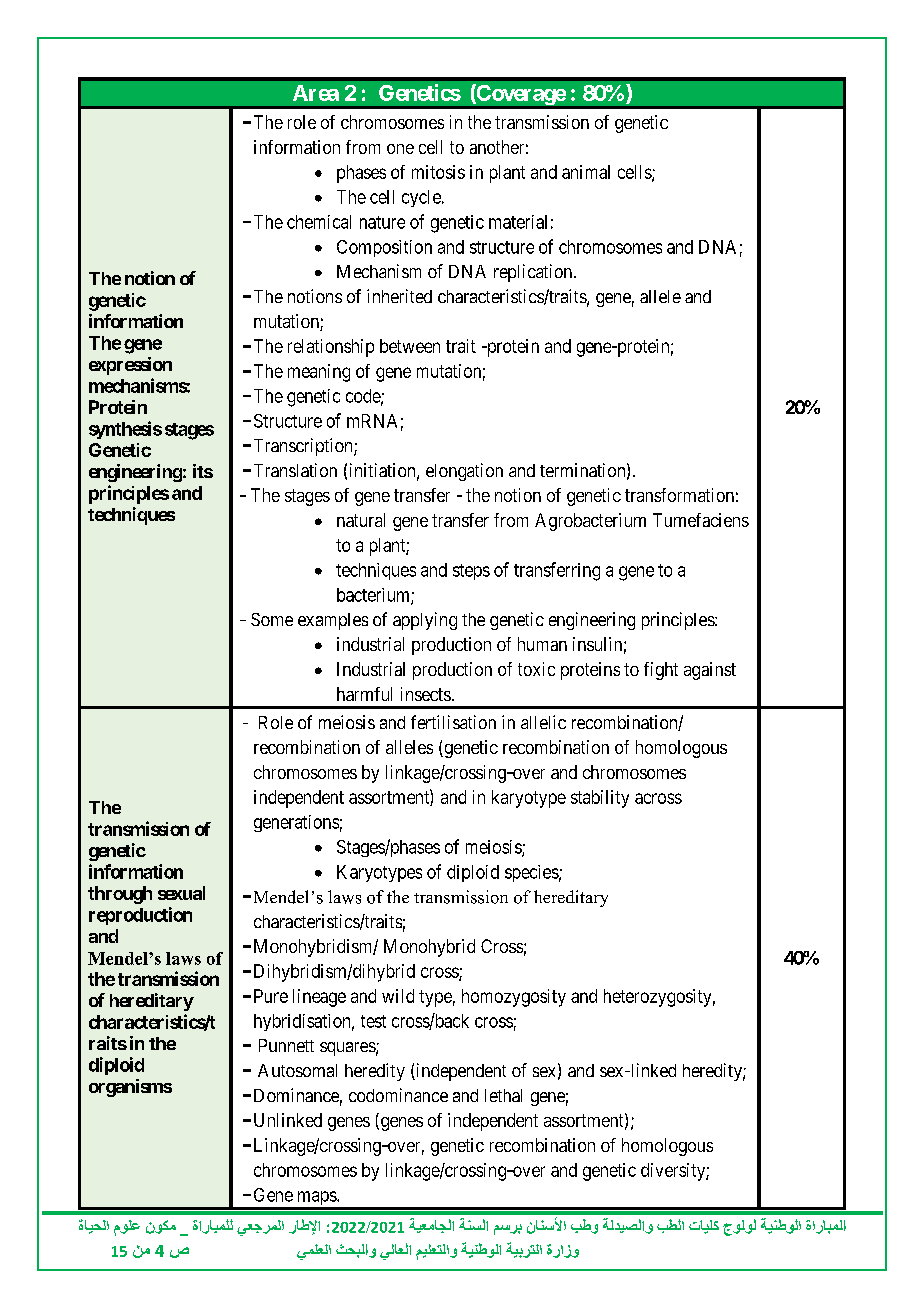  What do you see at coordinates (503, 1095) in the screenshot?
I see `lethal` at bounding box center [503, 1095].
